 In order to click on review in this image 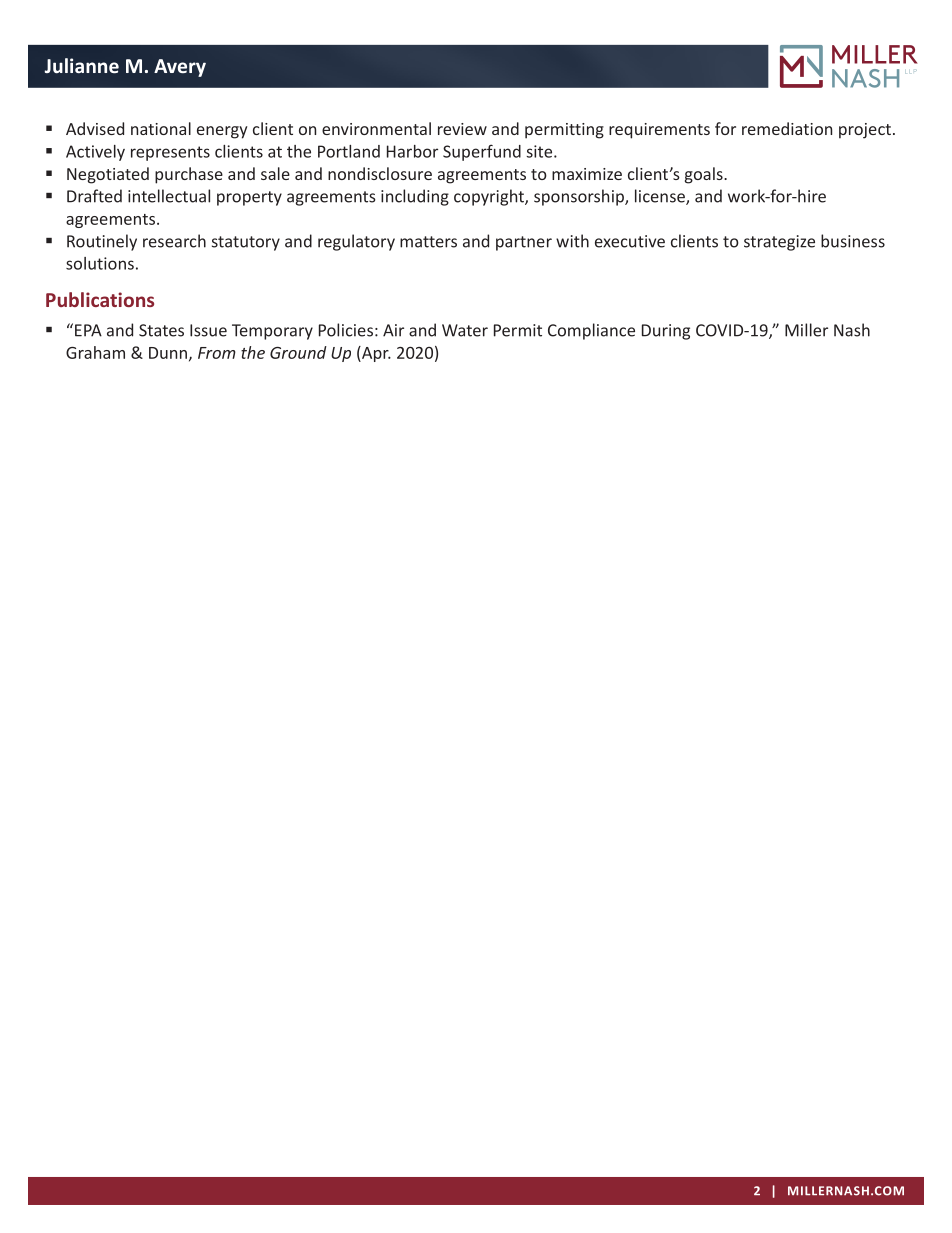, I will do `click(462, 129)`.
